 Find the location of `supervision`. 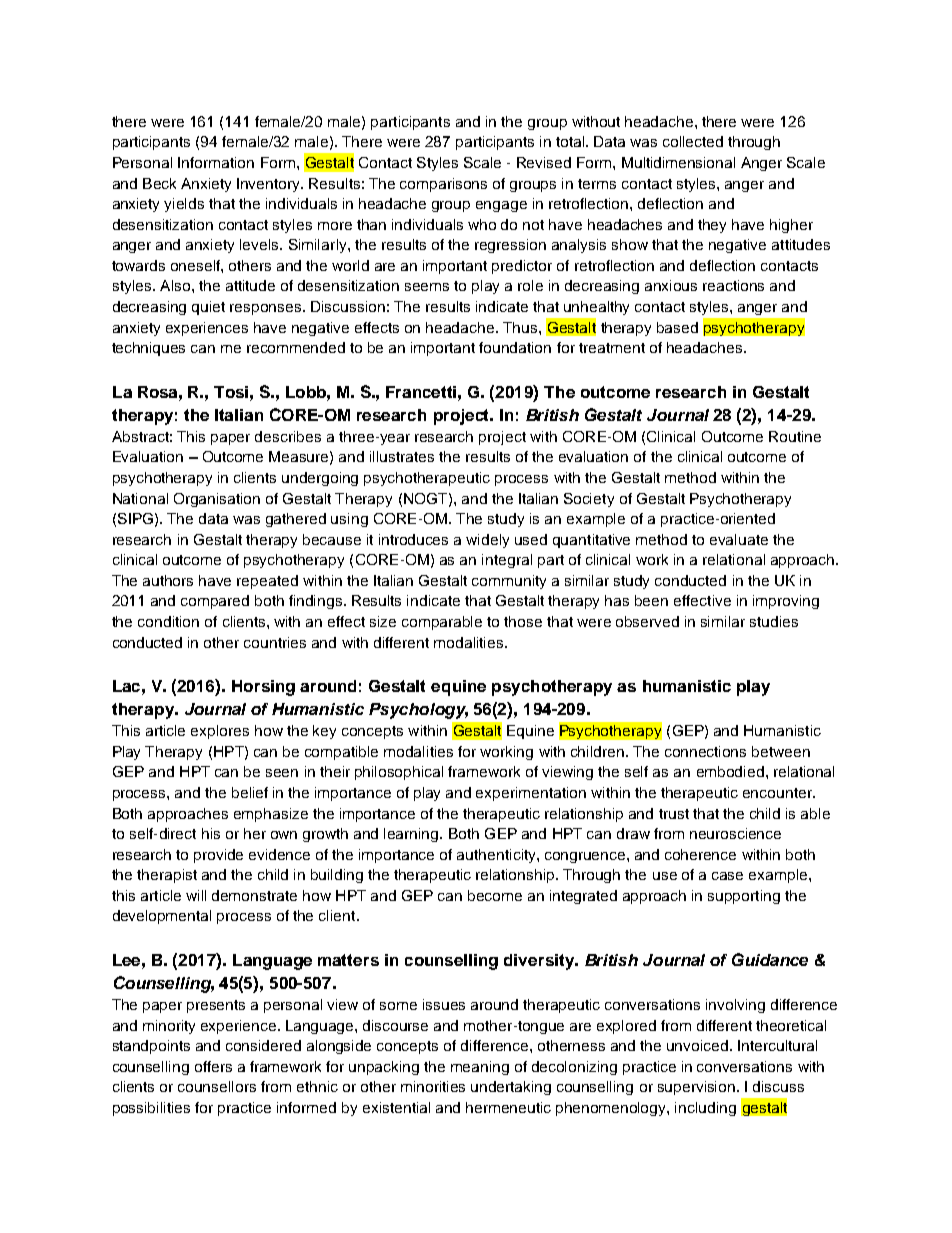

supervision is located at coordinates (698, 1088).
